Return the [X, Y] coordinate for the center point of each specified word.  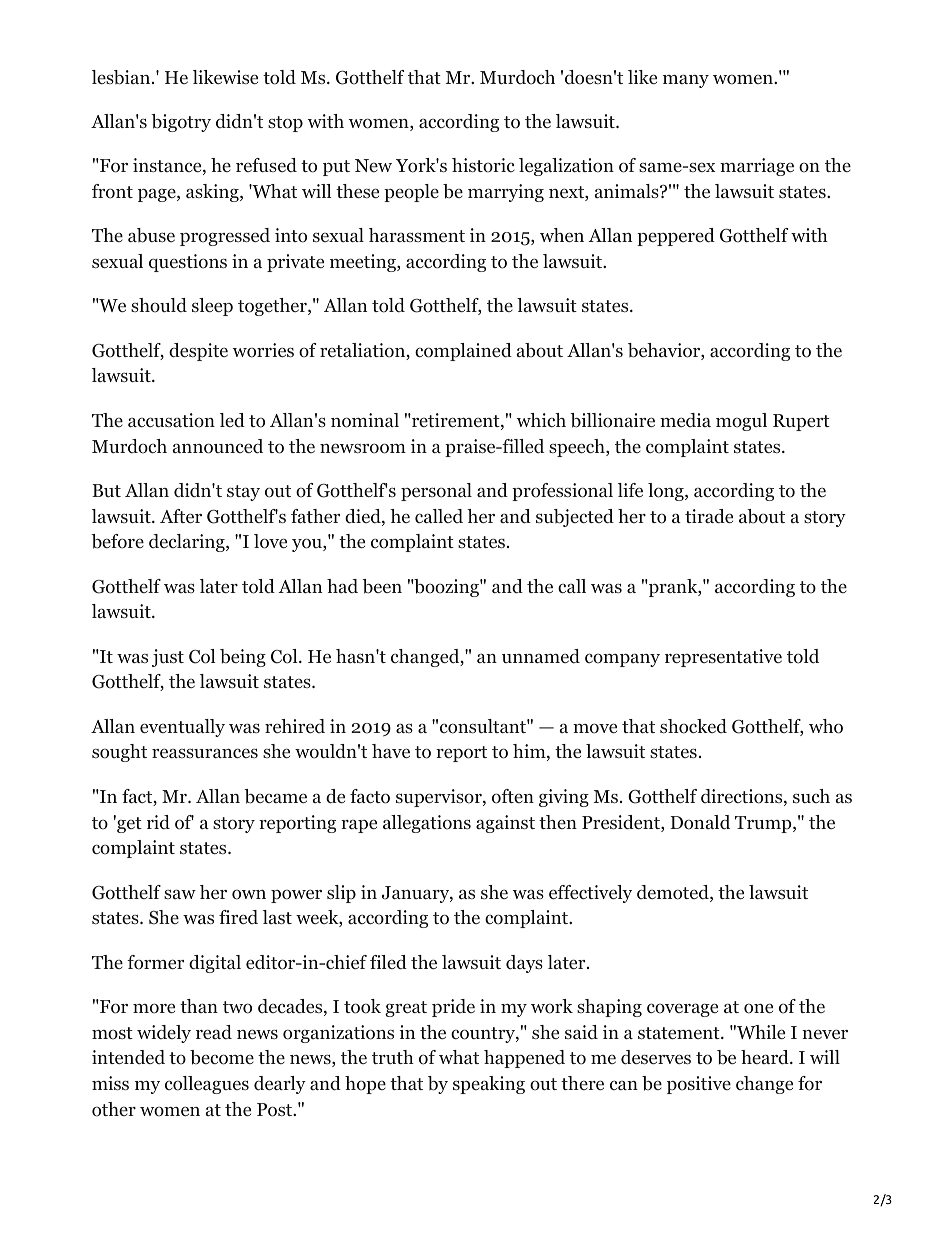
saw [180, 894]
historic [483, 165]
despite [198, 352]
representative [723, 658]
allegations [427, 824]
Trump [763, 824]
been [382, 586]
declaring [188, 543]
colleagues [207, 1085]
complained [463, 352]
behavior [665, 351]
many [686, 81]
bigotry [181, 123]
